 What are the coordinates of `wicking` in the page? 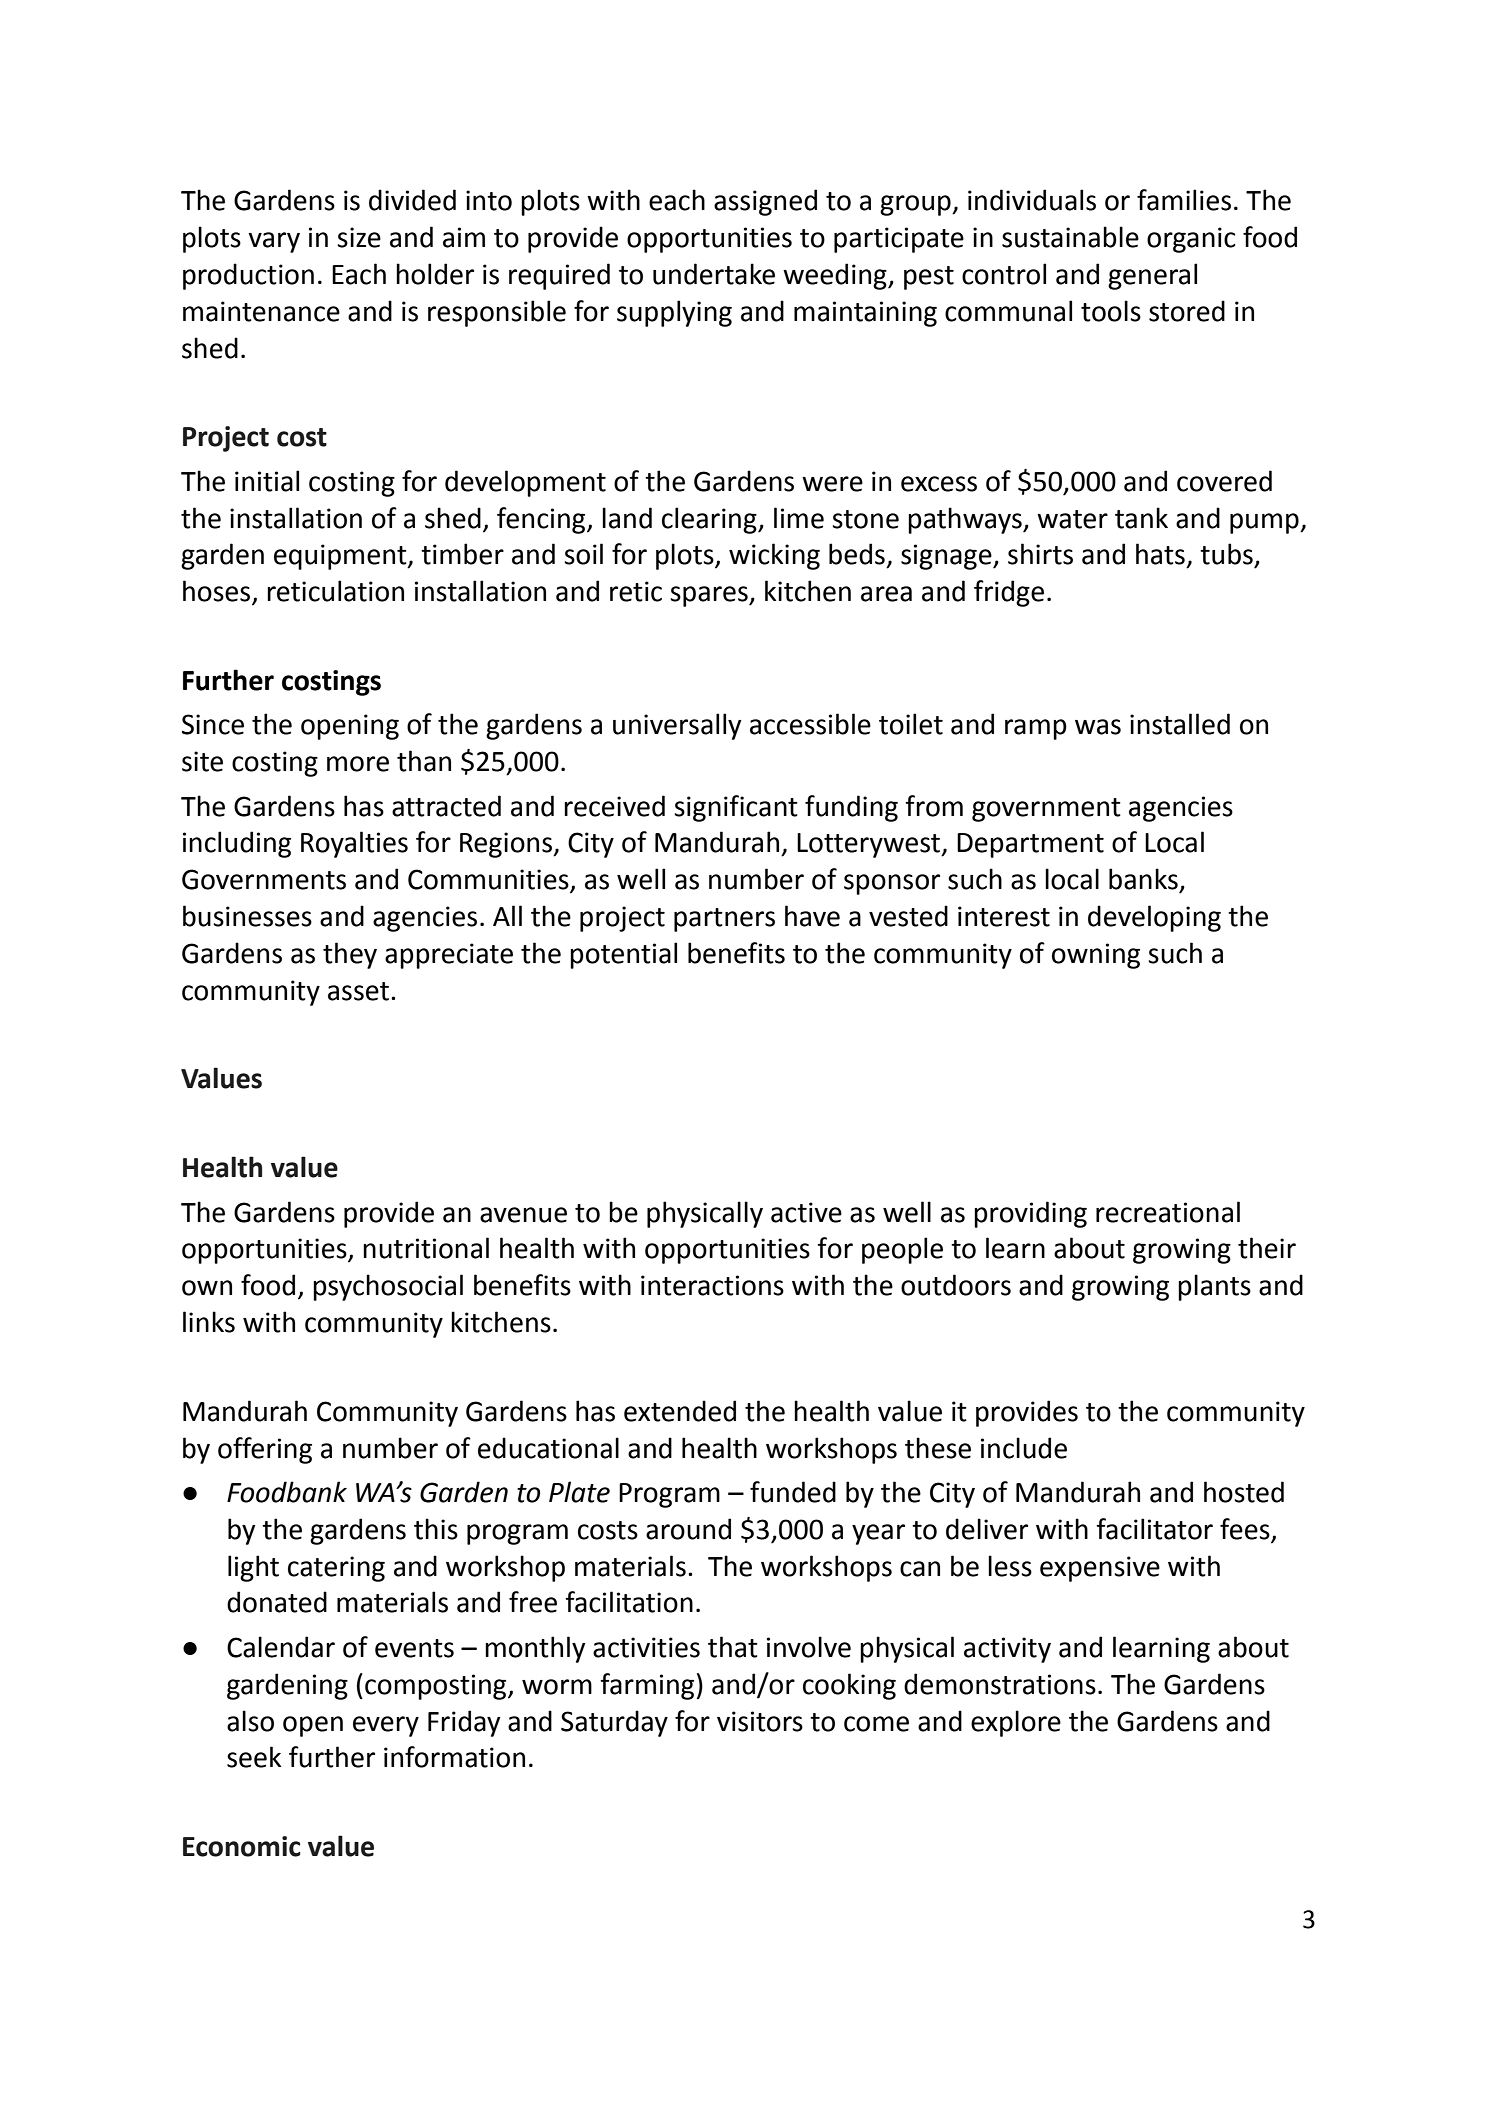 It's located at (774, 556).
